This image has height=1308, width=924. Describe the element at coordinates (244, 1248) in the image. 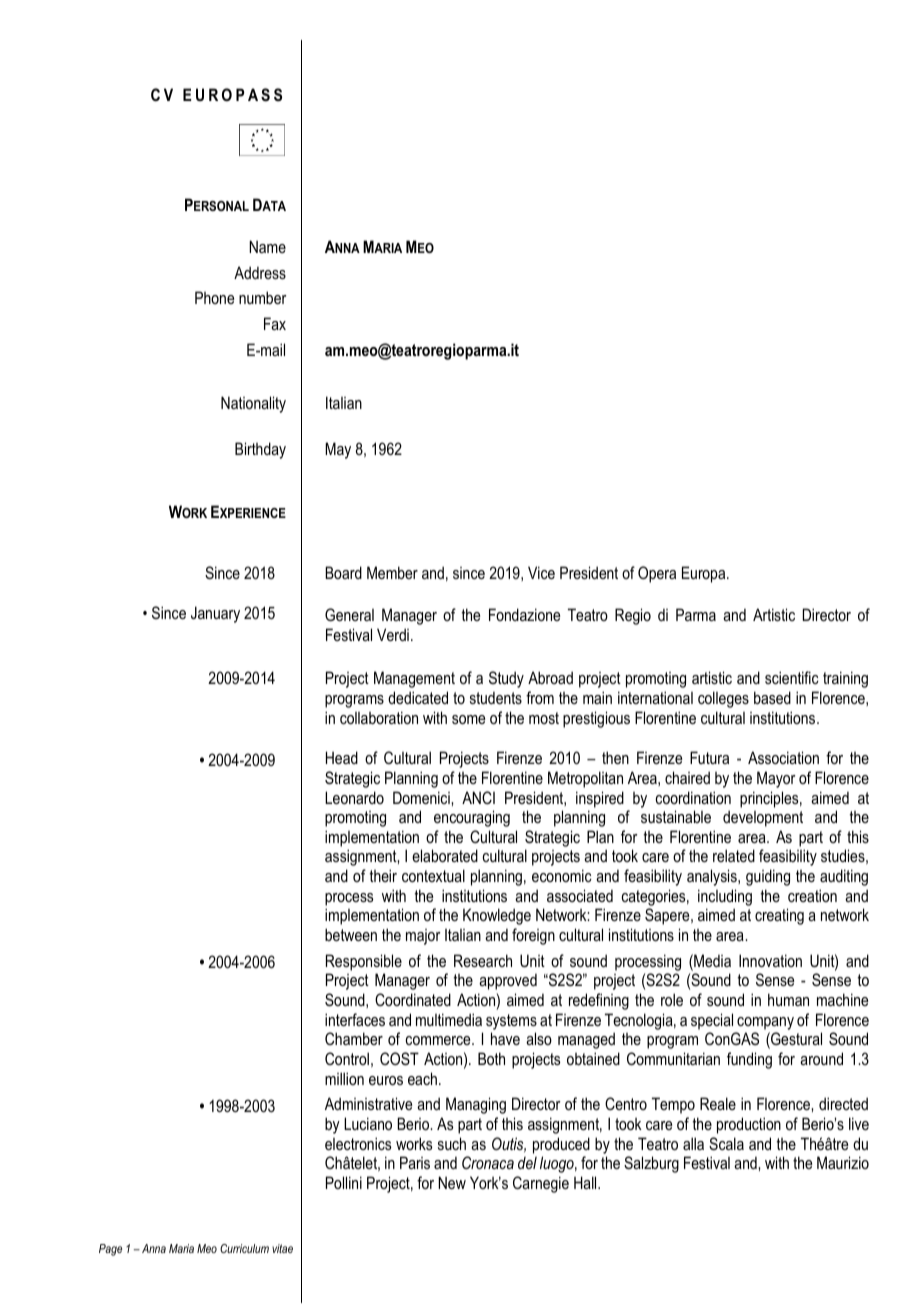

I see `Curriculum` at that location.
